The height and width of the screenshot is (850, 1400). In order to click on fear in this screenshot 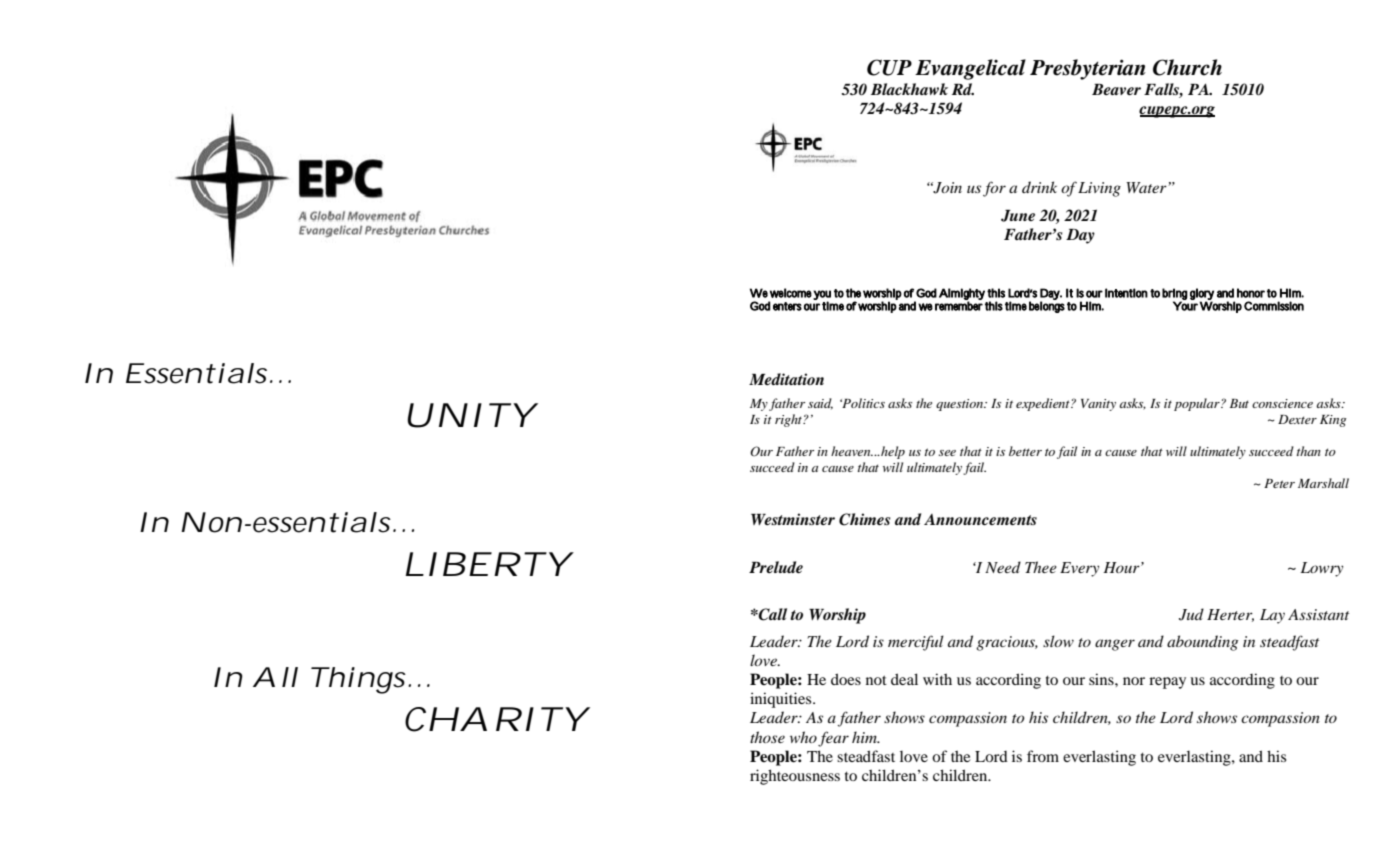, I will do `click(833, 739)`.
